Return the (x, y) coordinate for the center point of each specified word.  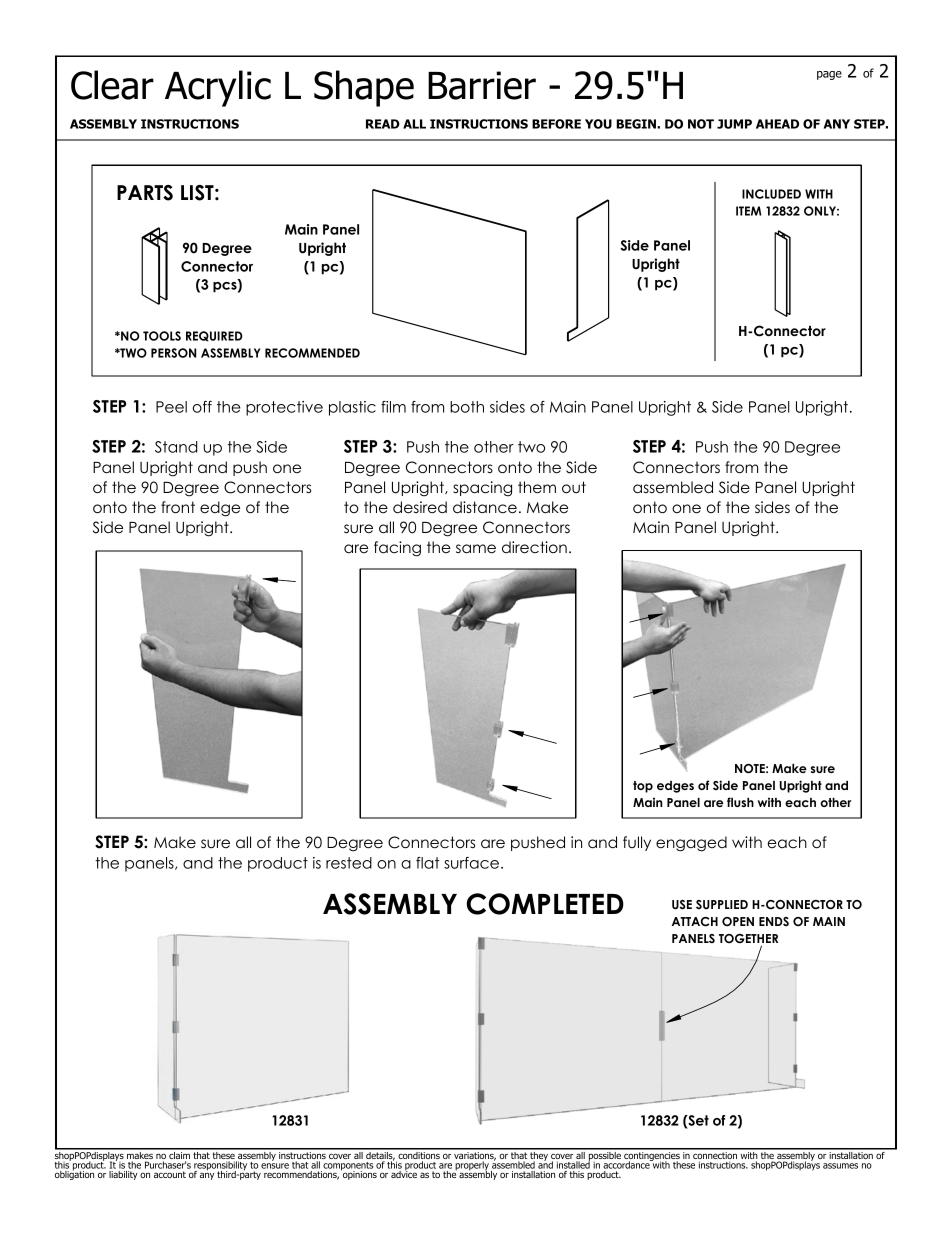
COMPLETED (545, 904)
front (178, 507)
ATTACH (695, 922)
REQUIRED (214, 336)
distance (485, 507)
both (467, 407)
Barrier (482, 85)
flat (427, 863)
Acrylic (218, 88)
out (574, 487)
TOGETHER (748, 940)
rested (349, 863)
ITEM (748, 211)
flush (740, 802)
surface (473, 863)
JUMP (734, 124)
